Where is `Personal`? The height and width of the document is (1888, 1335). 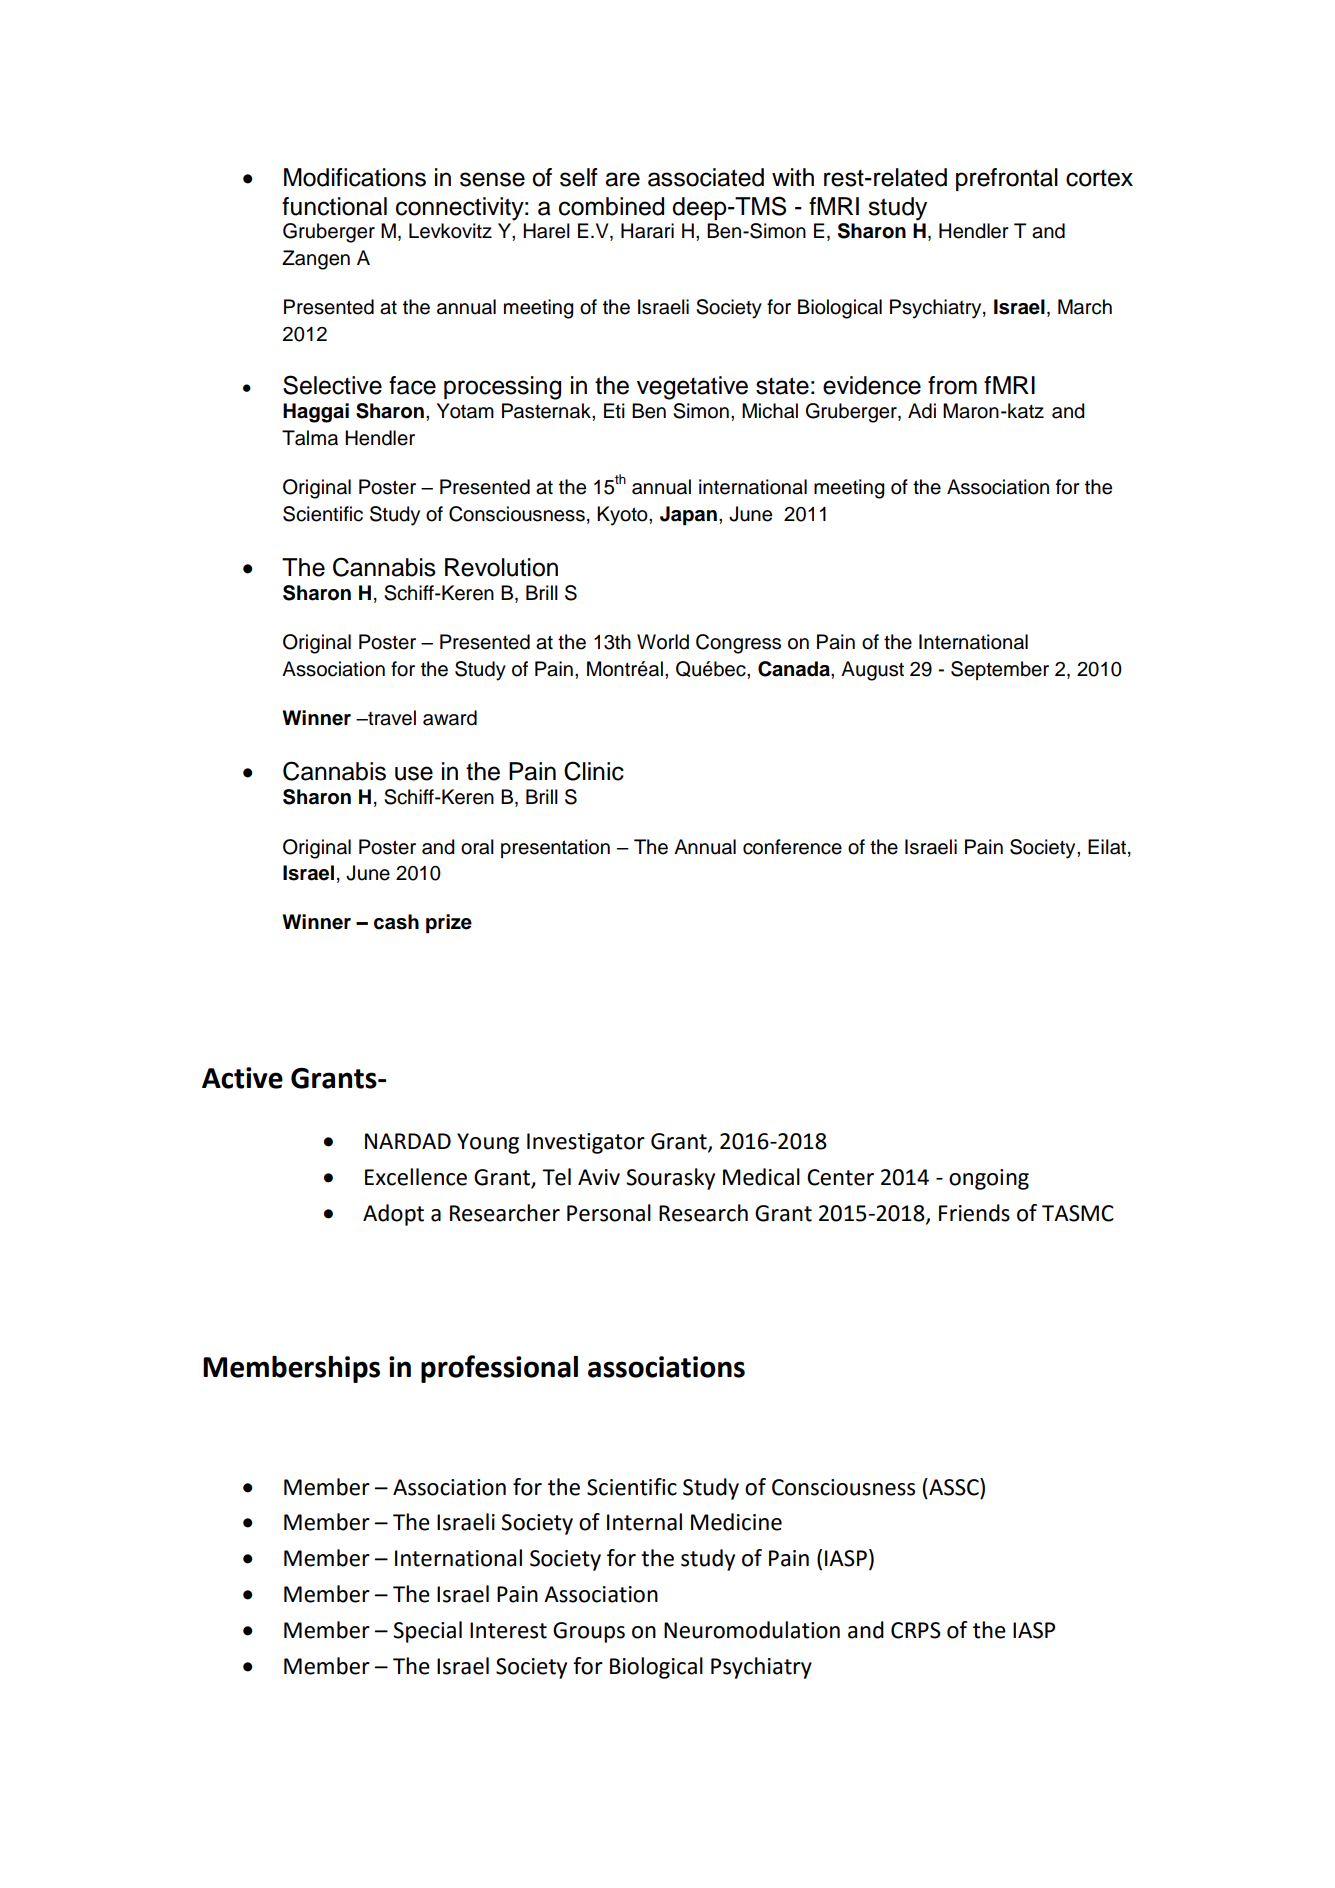 Personal is located at coordinates (609, 1213).
